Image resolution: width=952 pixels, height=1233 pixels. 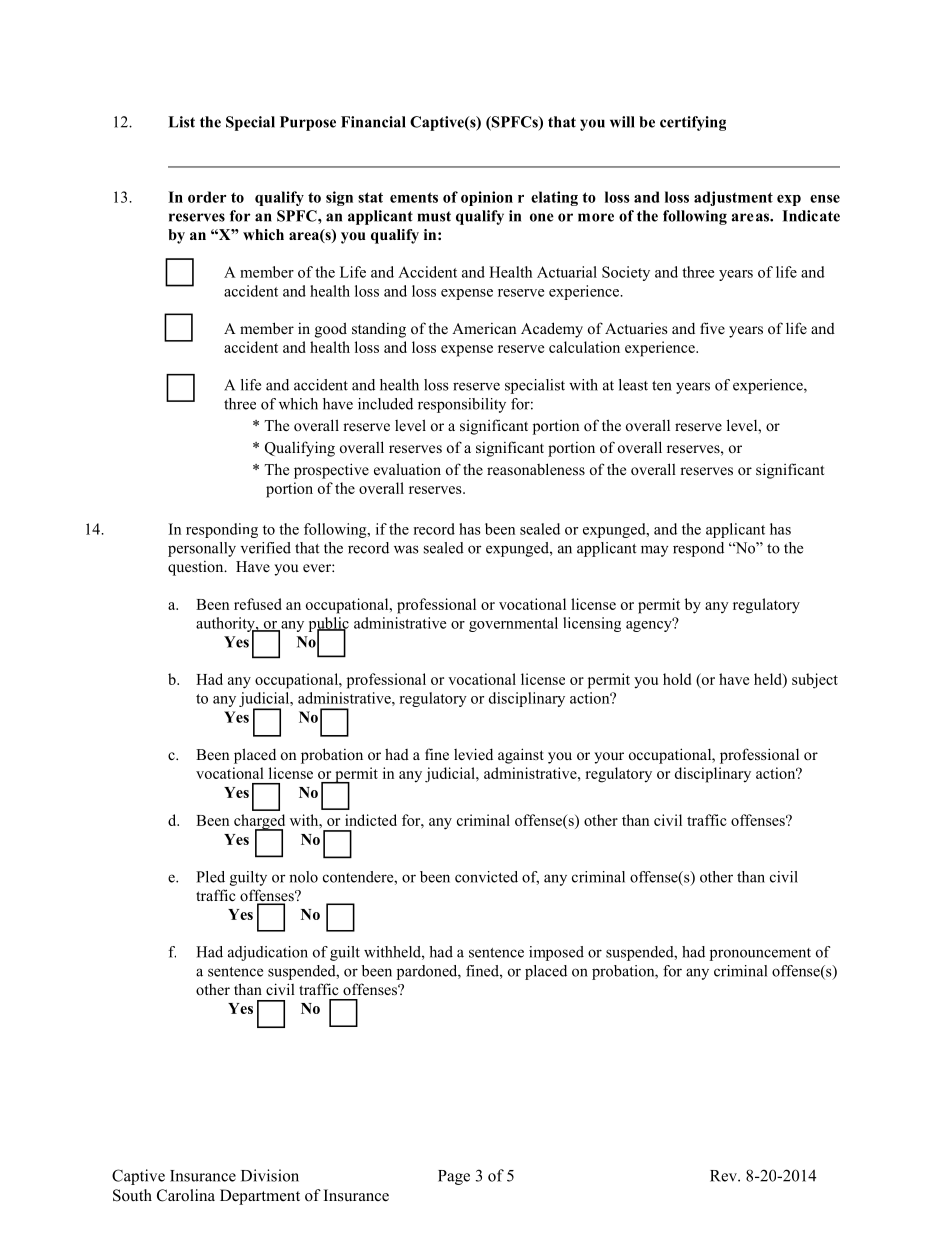 I want to click on refused, so click(x=258, y=604).
